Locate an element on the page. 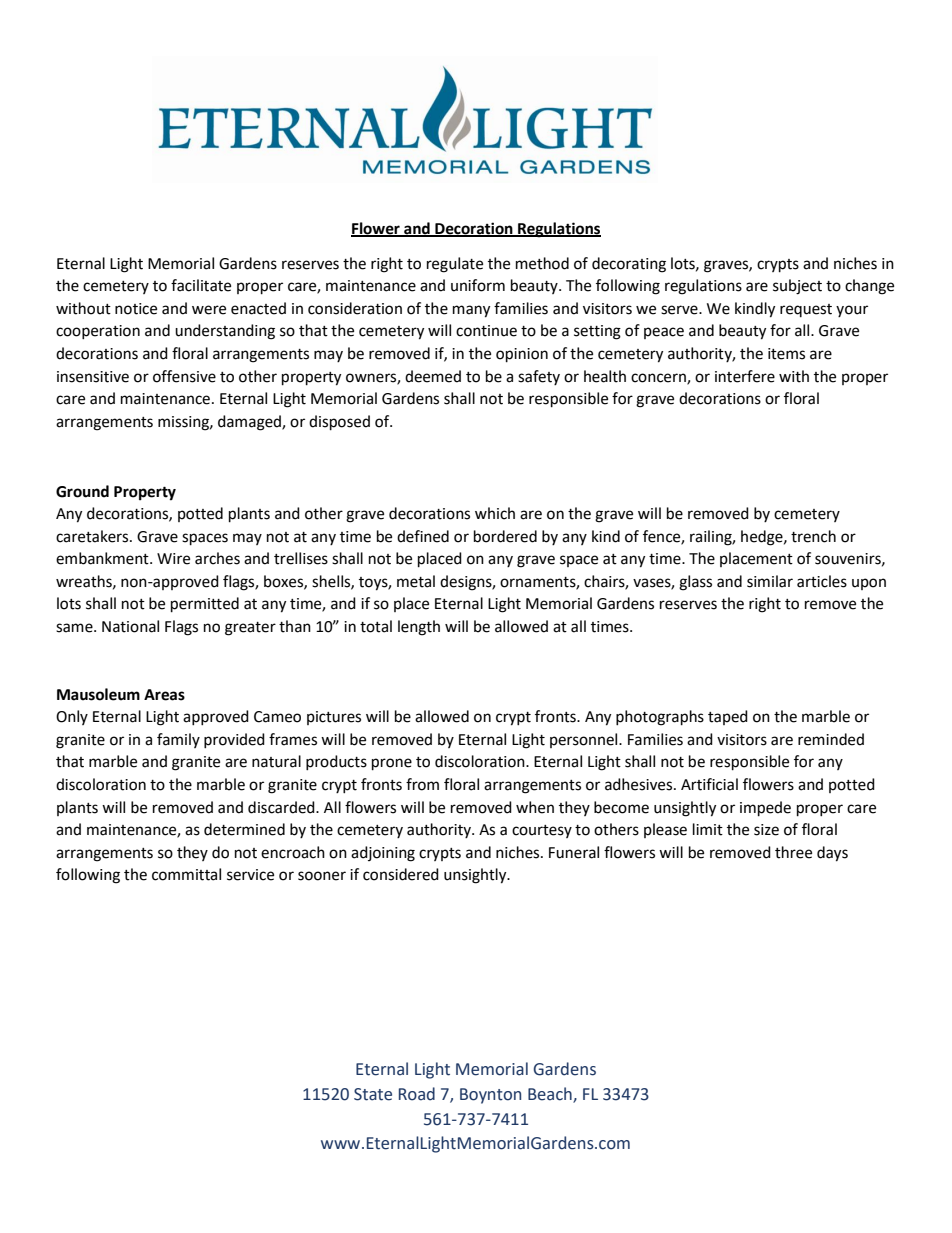  determined is located at coordinates (244, 829).
